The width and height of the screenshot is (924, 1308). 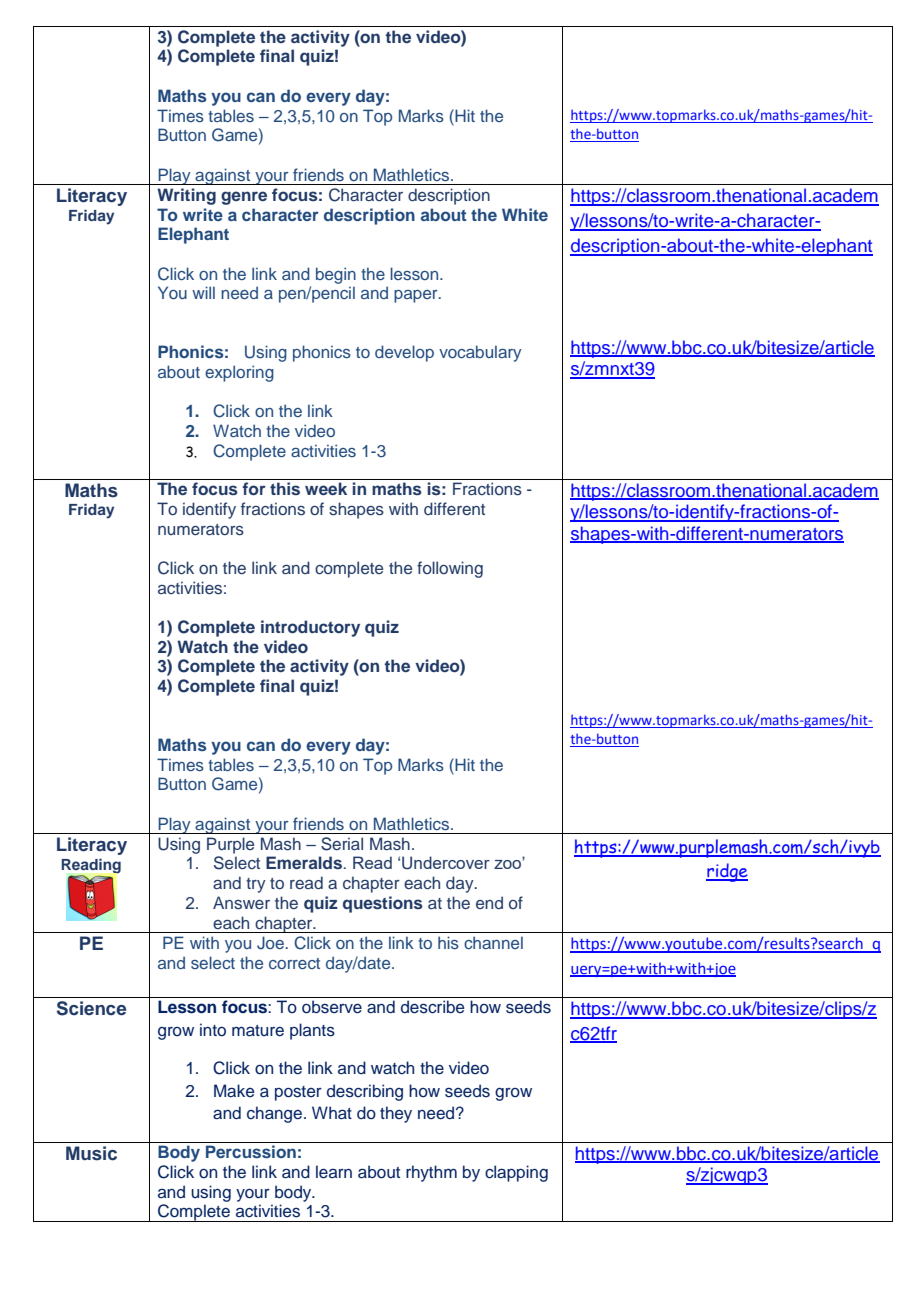 What do you see at coordinates (480, 353) in the screenshot?
I see `vocabulary` at bounding box center [480, 353].
